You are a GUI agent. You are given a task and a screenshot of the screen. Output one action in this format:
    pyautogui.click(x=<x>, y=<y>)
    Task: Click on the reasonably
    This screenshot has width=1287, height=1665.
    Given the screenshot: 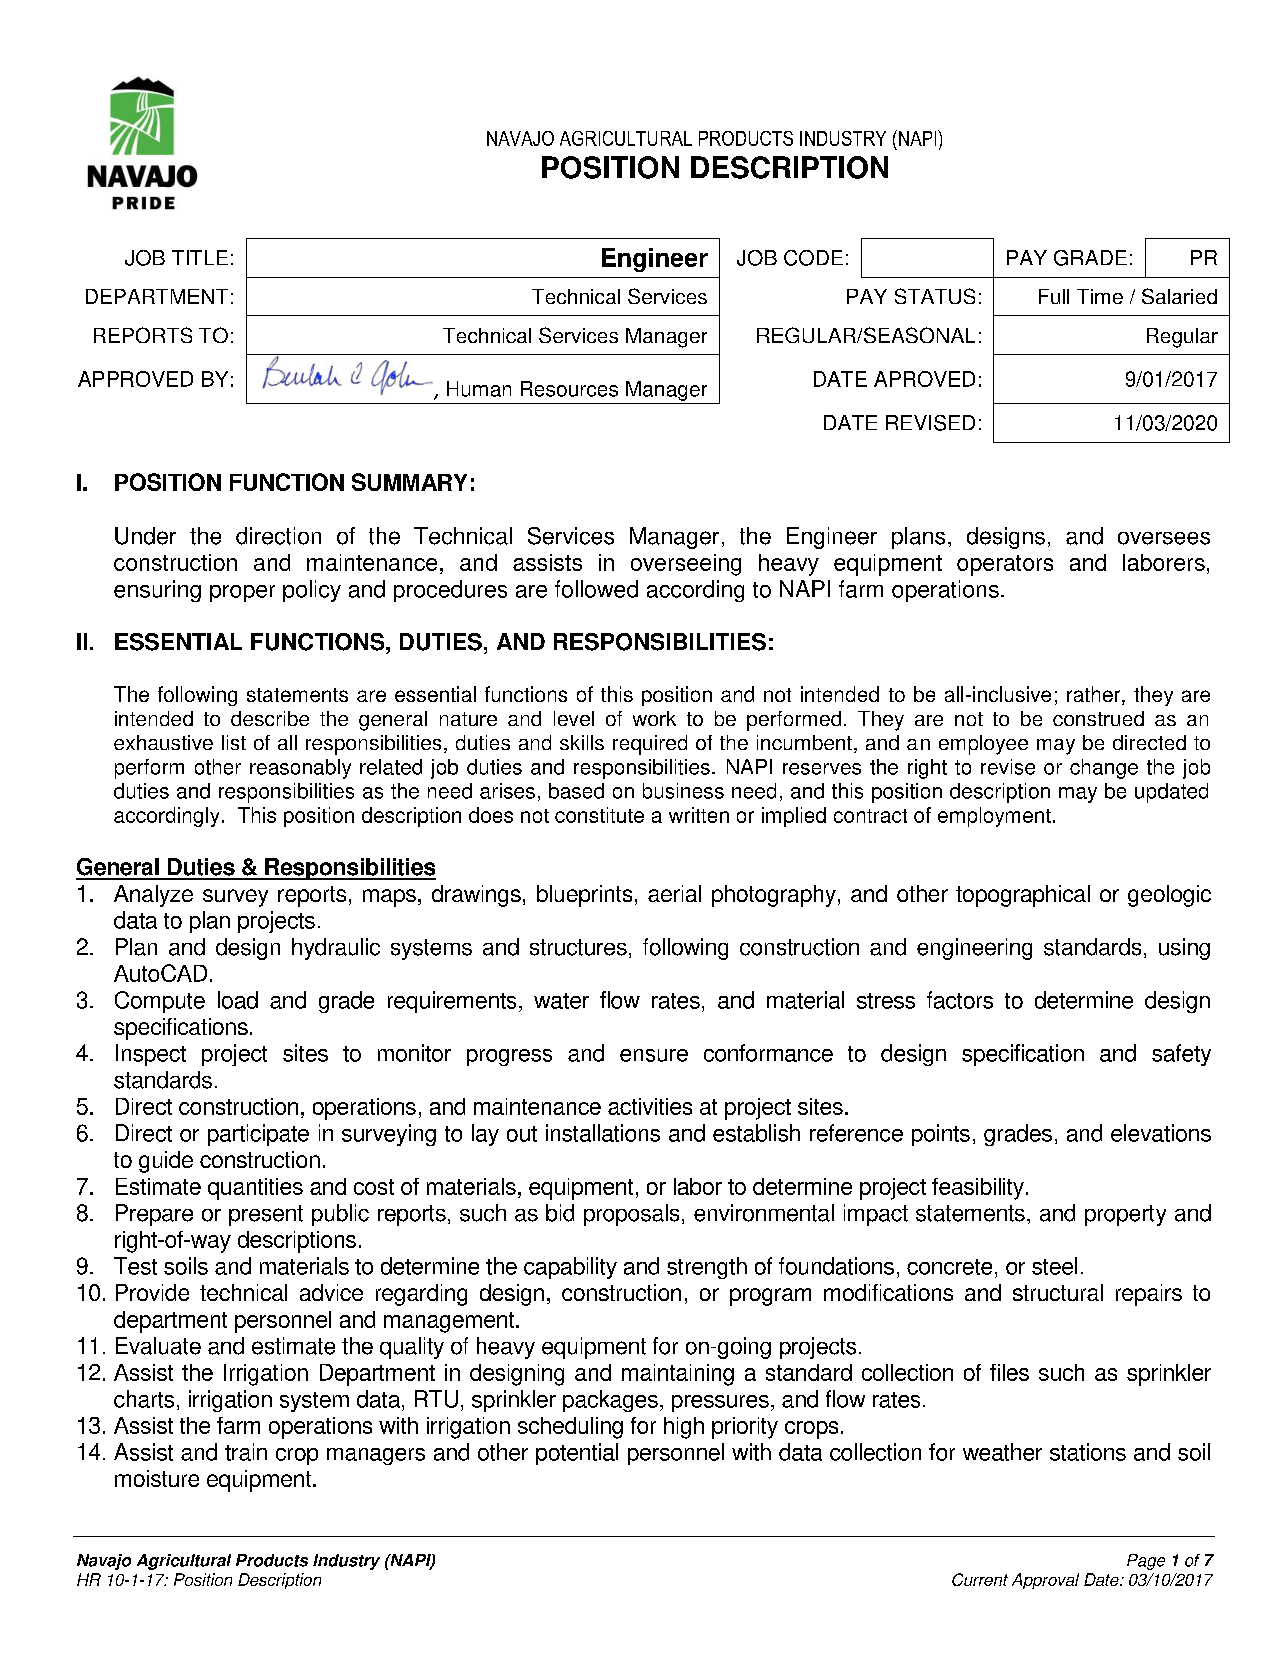 What is the action you would take?
    pyautogui.click(x=300, y=769)
